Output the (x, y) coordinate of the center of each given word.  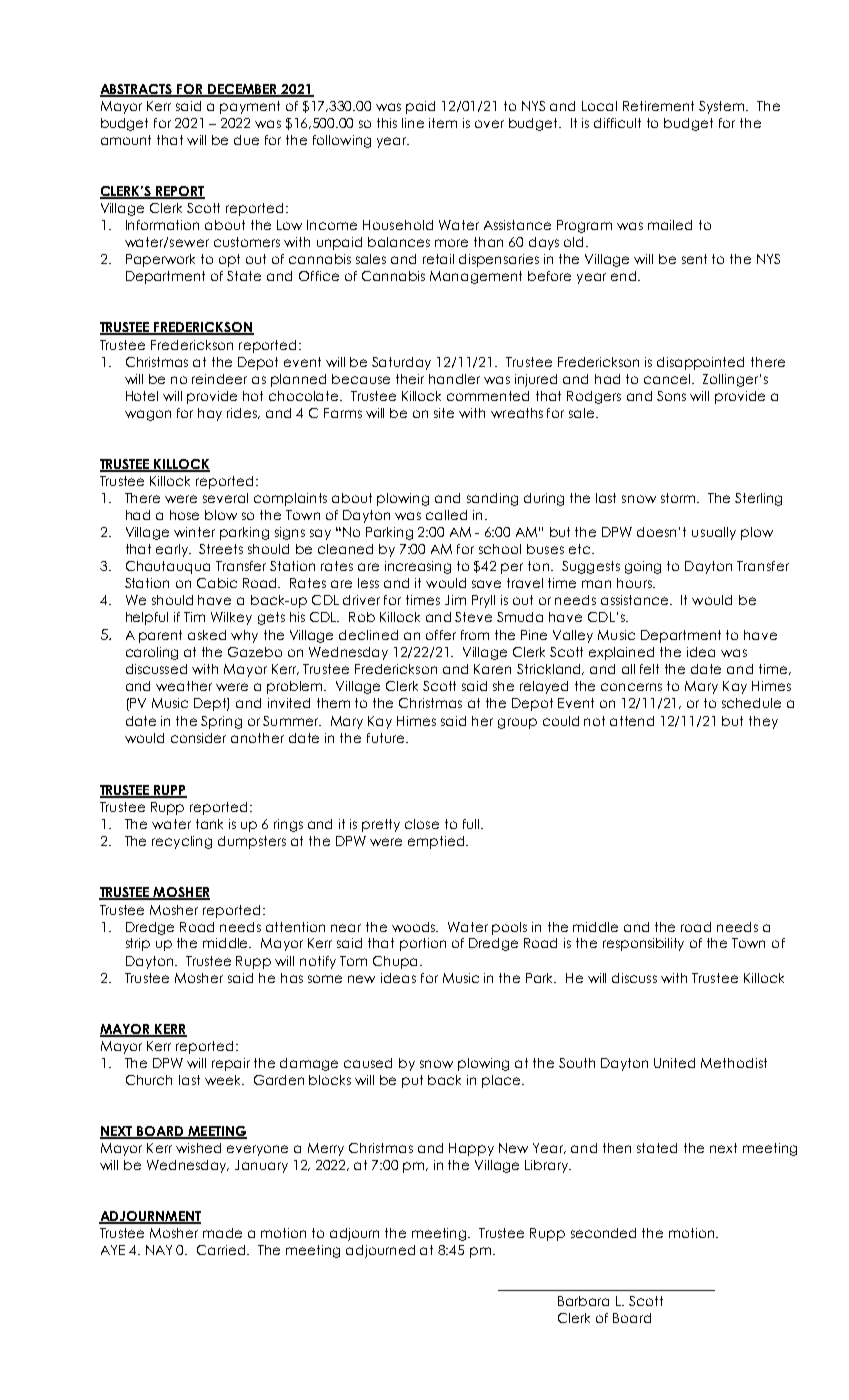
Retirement (658, 106)
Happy (471, 1149)
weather (184, 686)
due (246, 140)
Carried (223, 1250)
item (443, 123)
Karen (492, 669)
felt (649, 669)
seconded (603, 1233)
